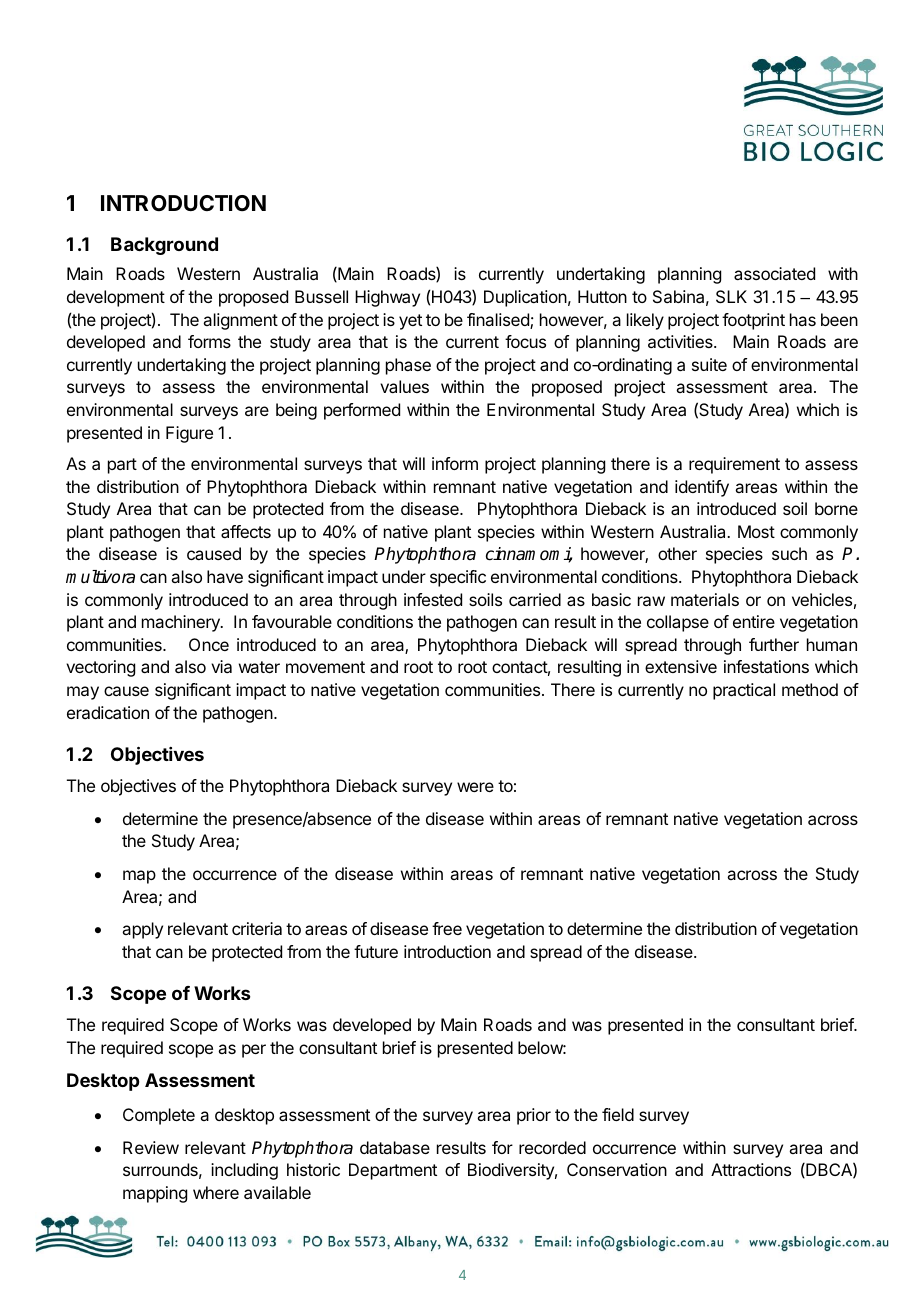 This screenshot has width=924, height=1308. Describe the element at coordinates (455, 463) in the screenshot. I see `inform` at that location.
